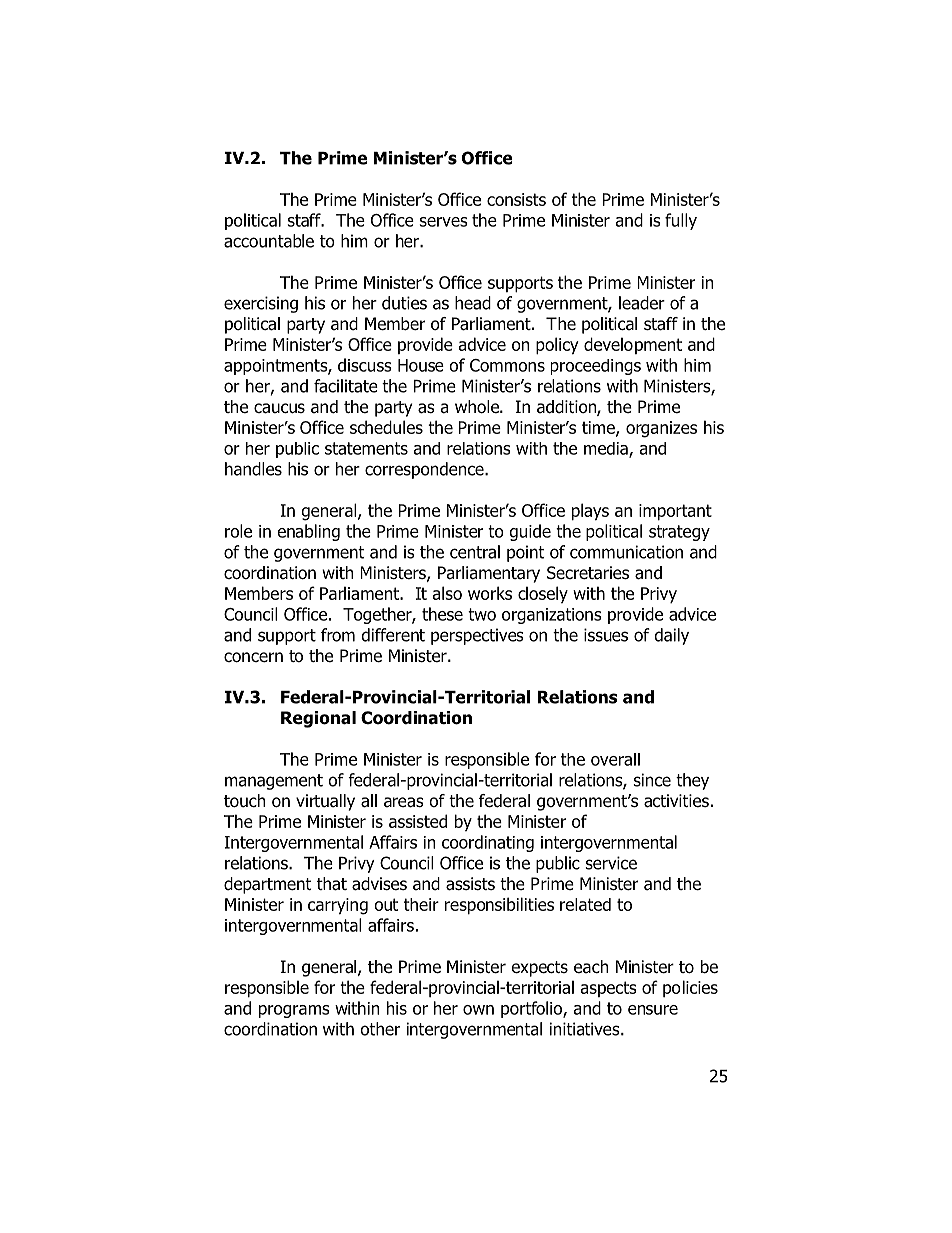 Image resolution: width=952 pixels, height=1233 pixels. I want to click on programs, so click(294, 1011).
